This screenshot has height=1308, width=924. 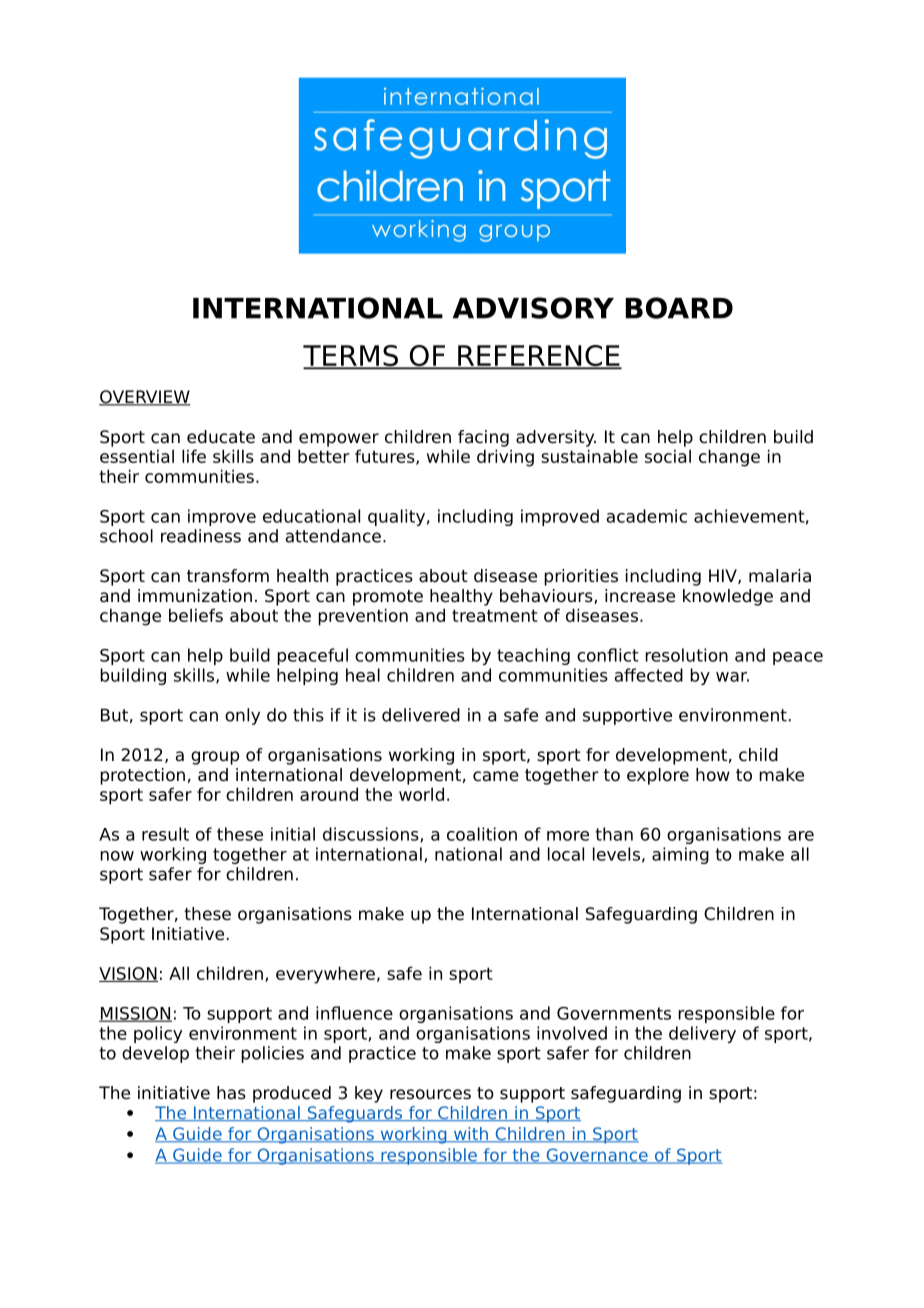 I want to click on ADVISORY, so click(x=533, y=308).
